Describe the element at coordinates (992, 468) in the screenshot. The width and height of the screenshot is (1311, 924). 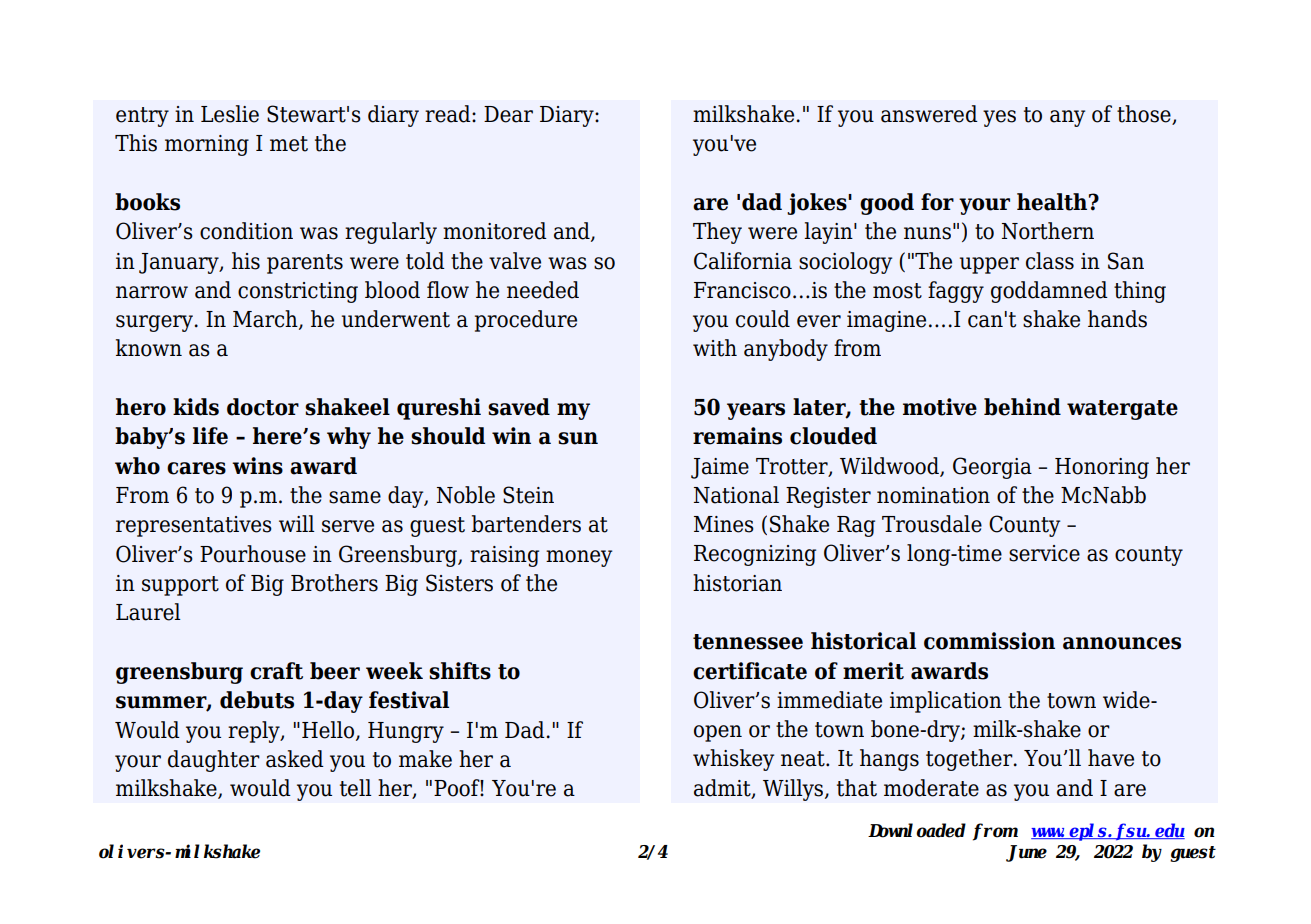
I see `Georgia` at that location.
